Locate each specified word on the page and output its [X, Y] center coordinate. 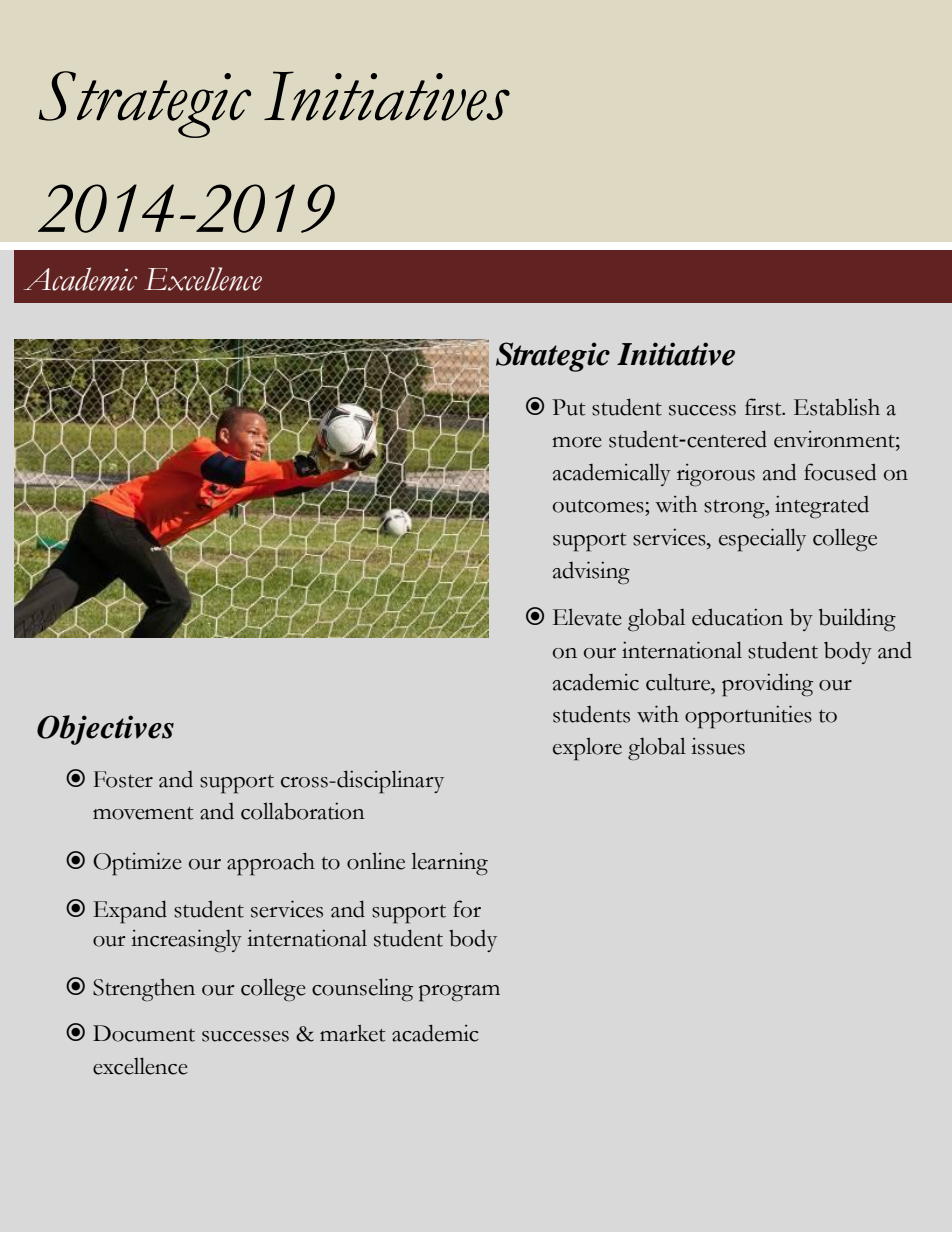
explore [587, 749]
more [577, 442]
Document [144, 1033]
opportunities [748, 717]
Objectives [105, 730]
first [764, 407]
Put [568, 407]
